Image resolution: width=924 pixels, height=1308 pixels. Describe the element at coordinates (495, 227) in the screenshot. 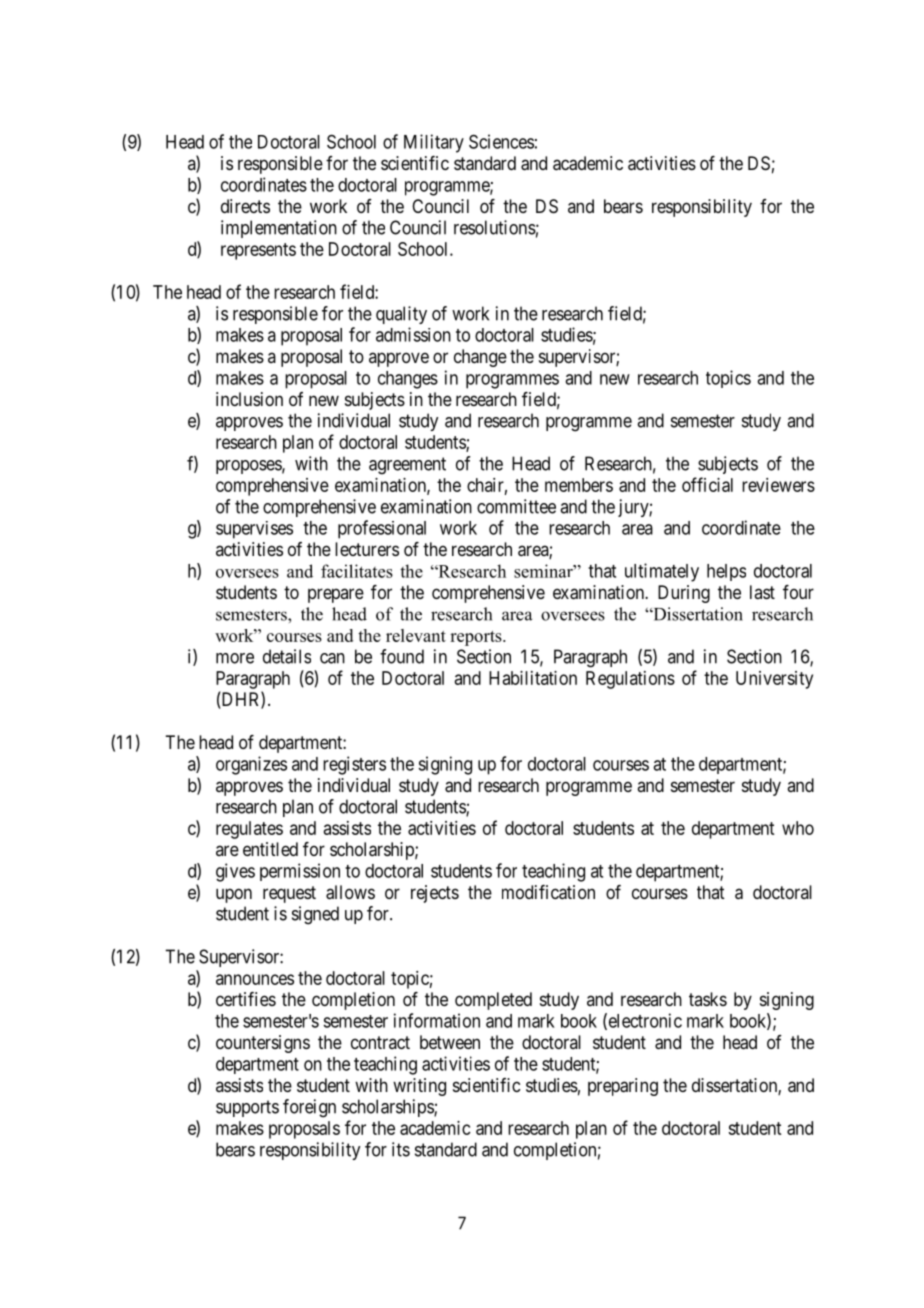

I see `resolutions` at that location.
